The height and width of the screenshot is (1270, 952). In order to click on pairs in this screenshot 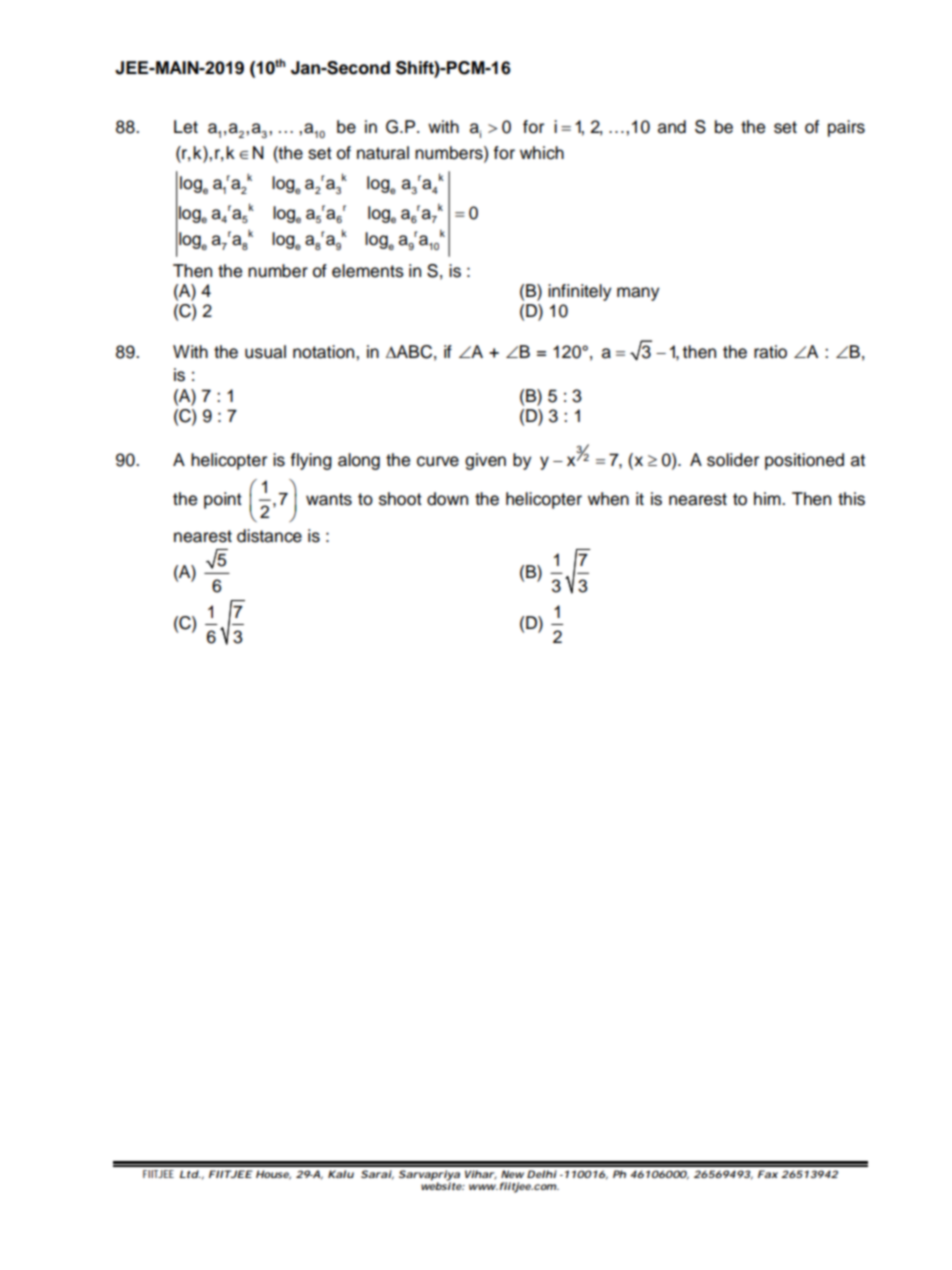, I will do `click(846, 128)`.
